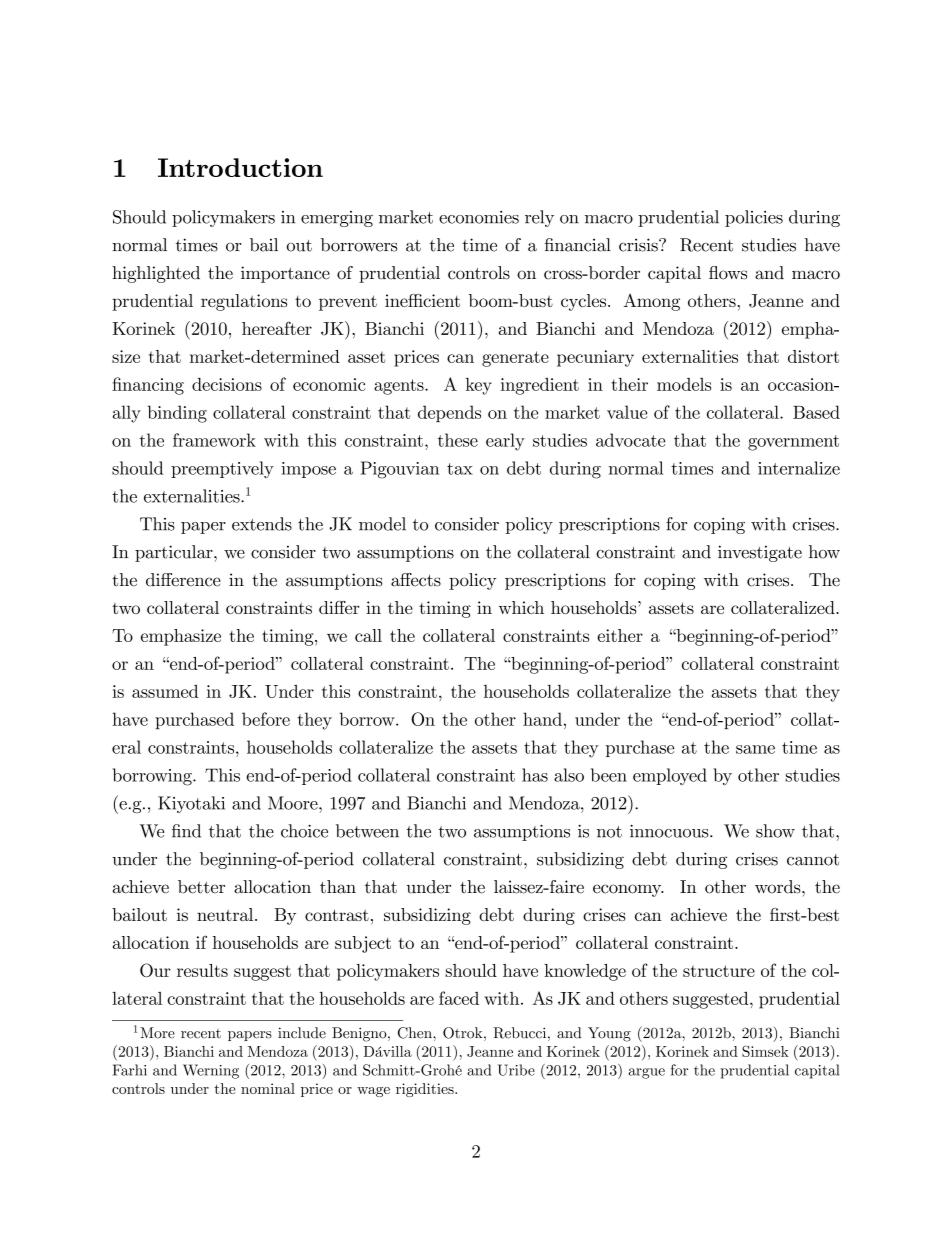 The width and height of the image is (952, 1233). What do you see at coordinates (521, 607) in the image?
I see `which` at bounding box center [521, 607].
